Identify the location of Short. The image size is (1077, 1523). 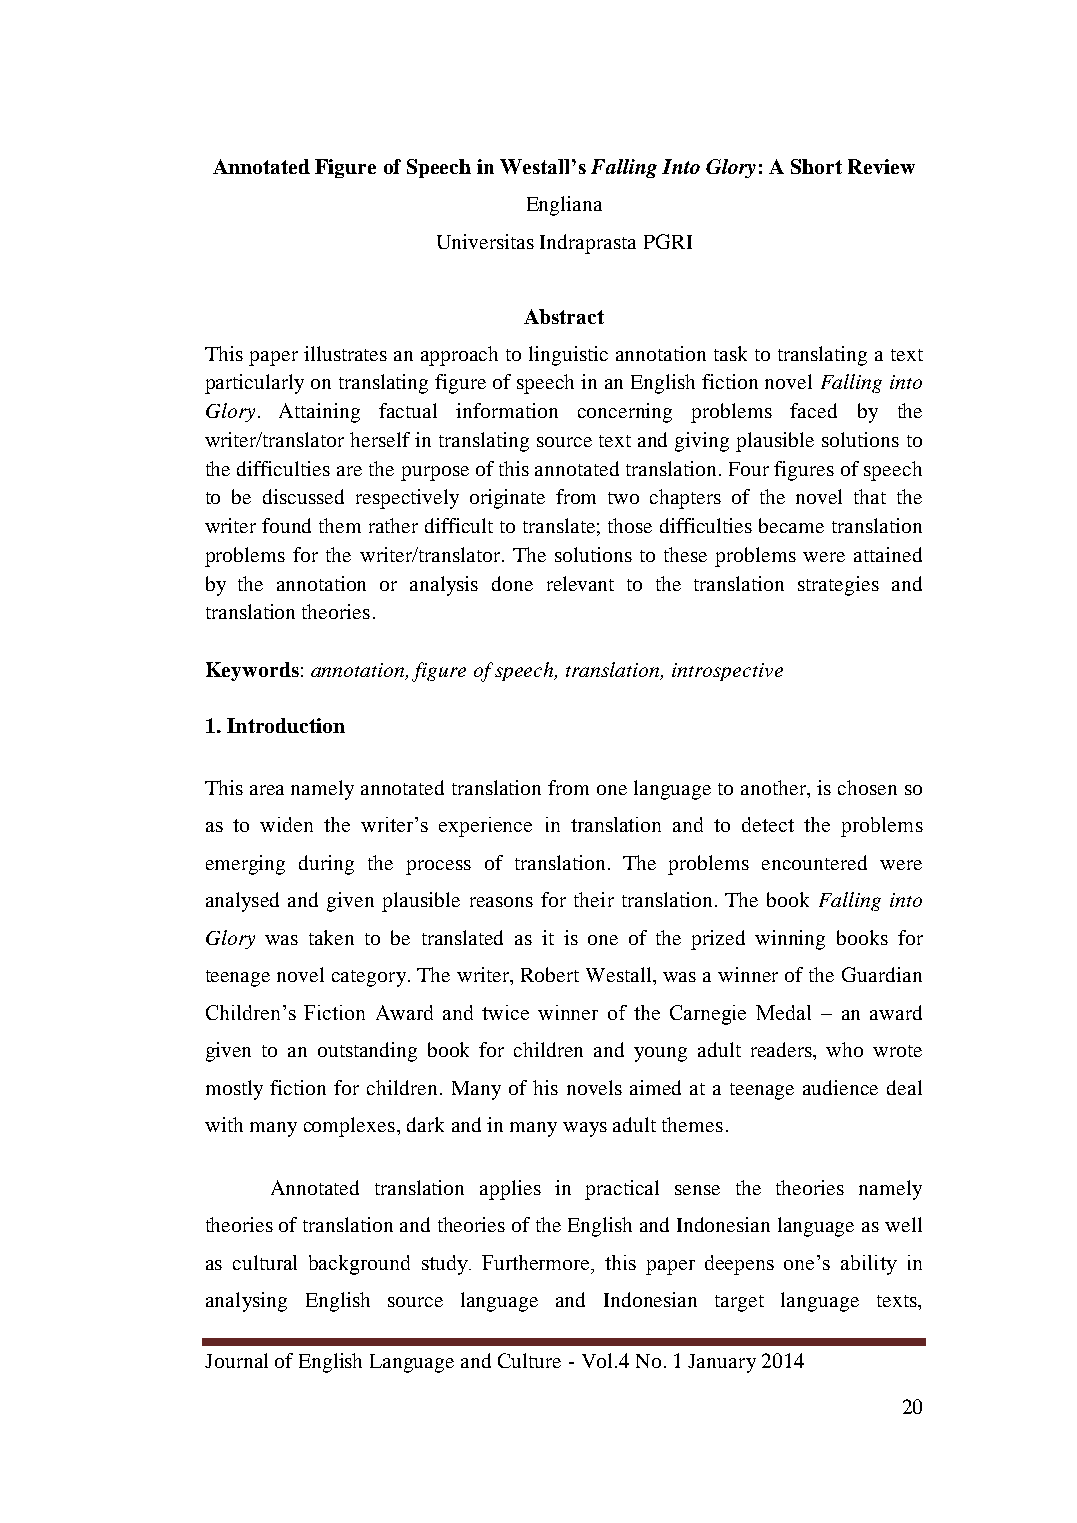
(816, 166).
